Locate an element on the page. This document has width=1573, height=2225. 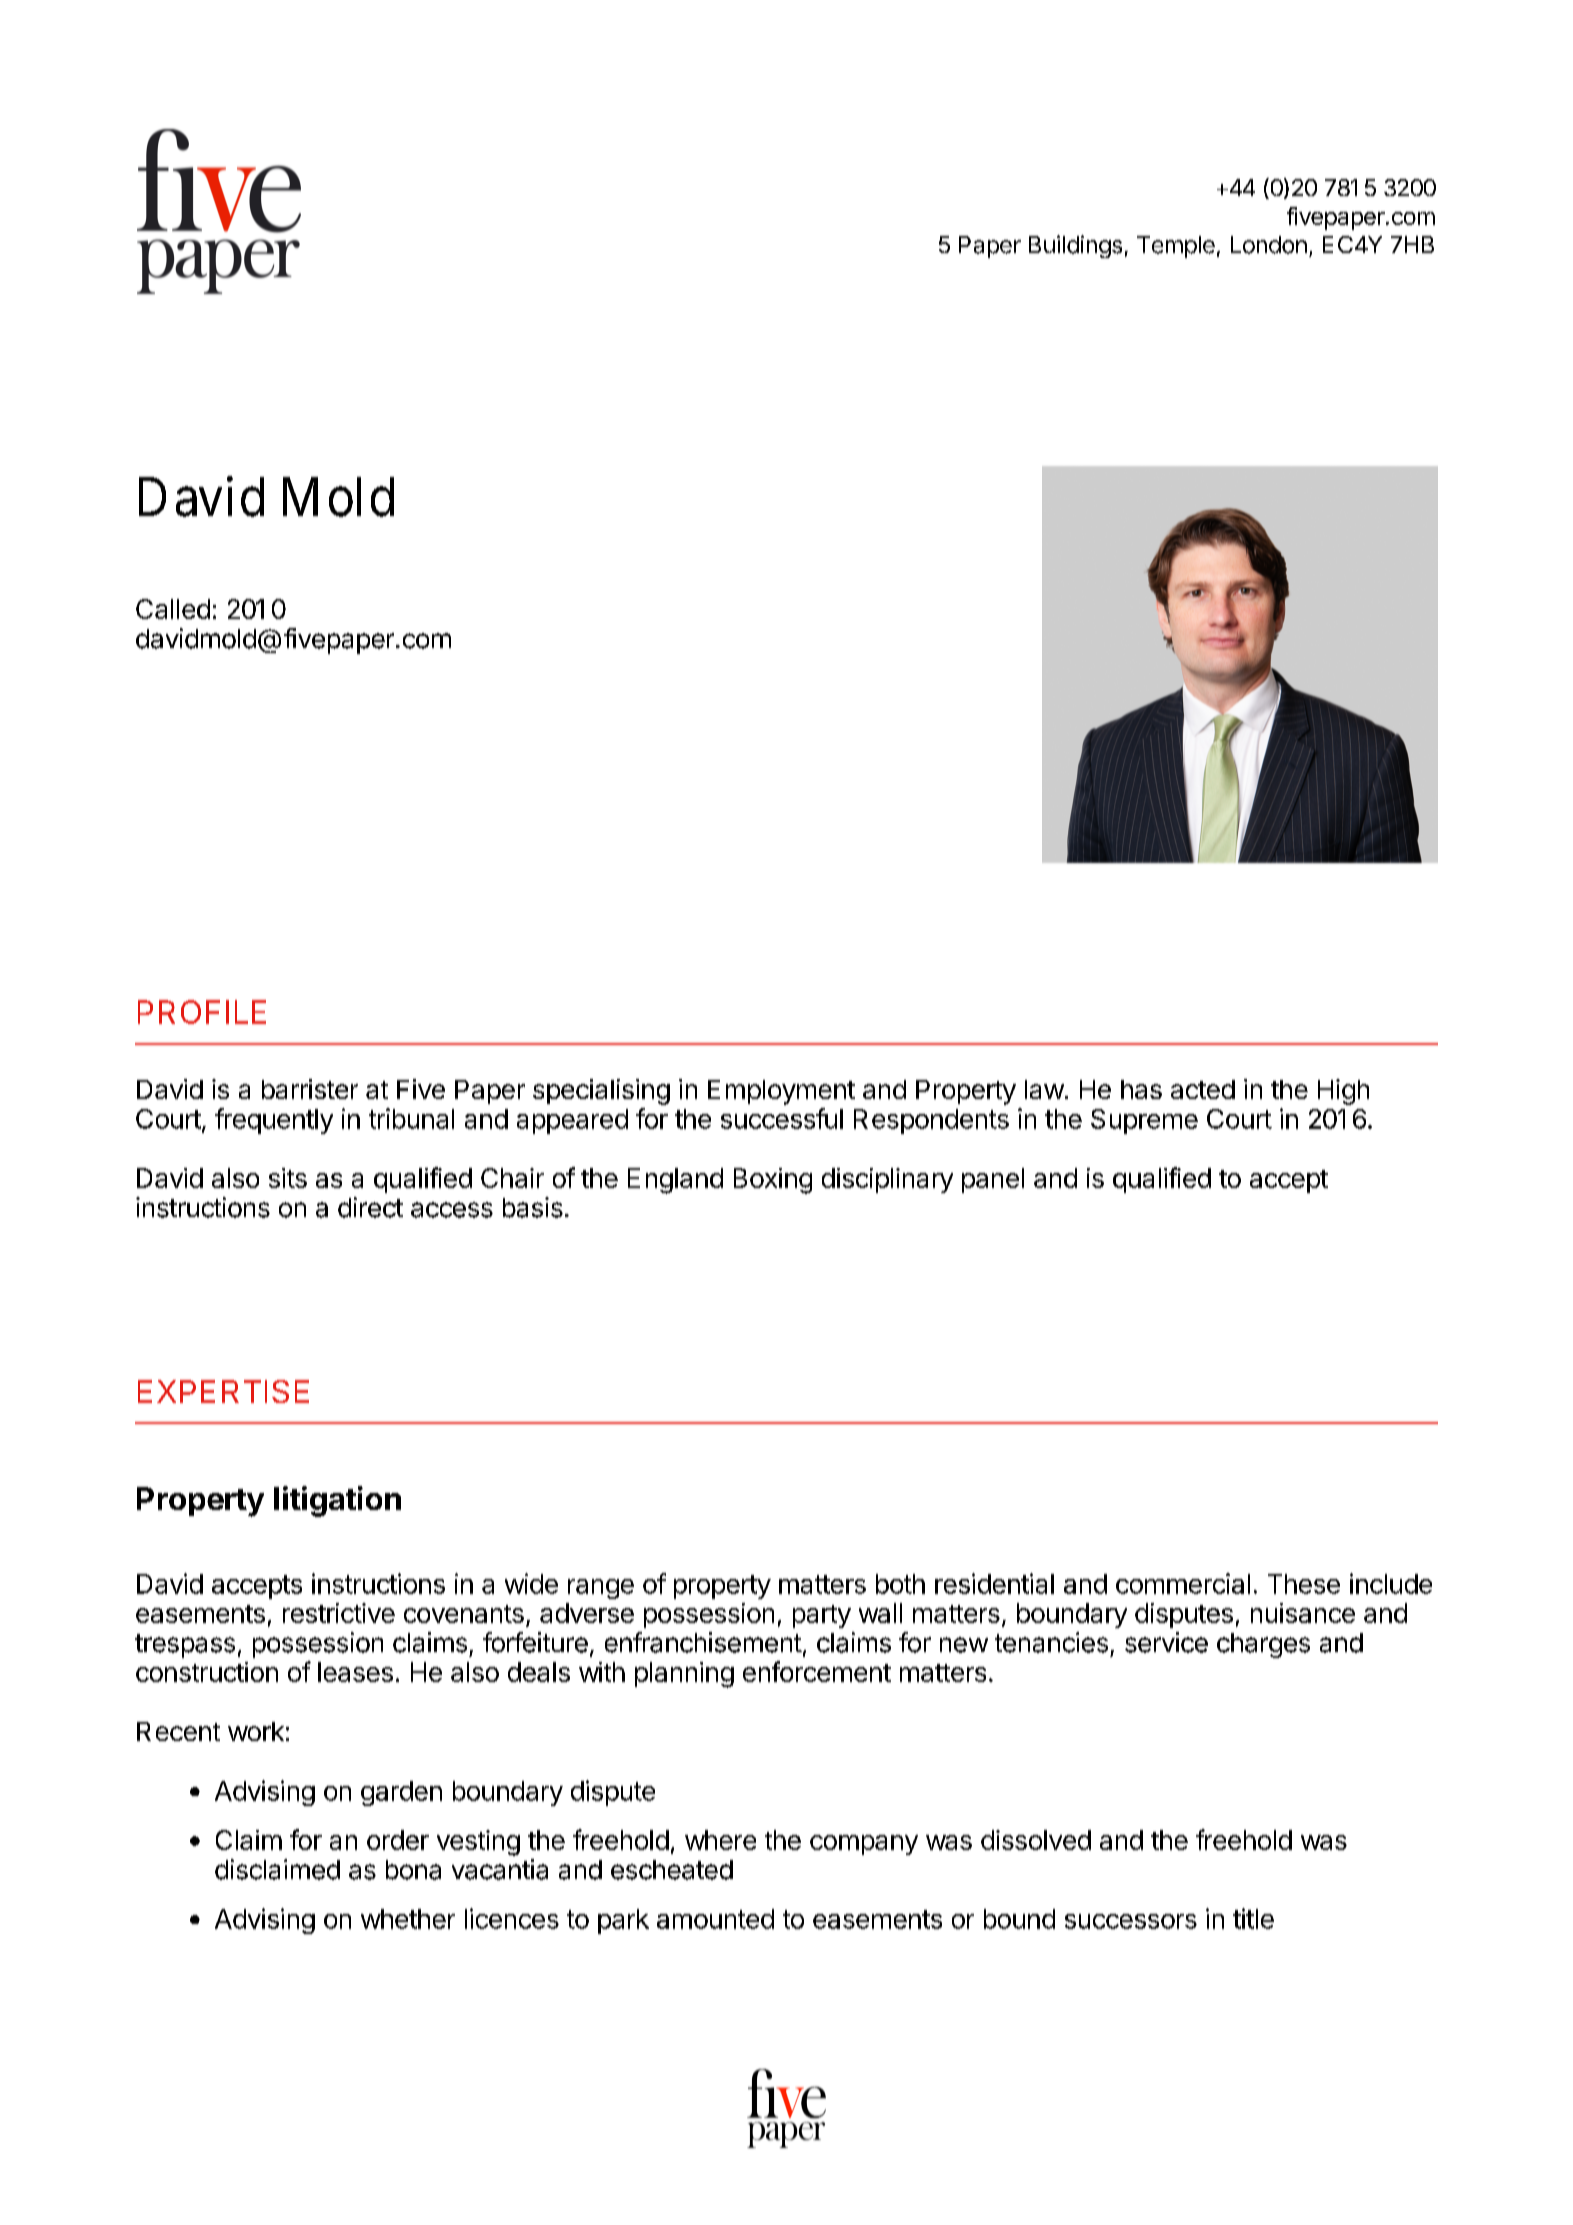
London is located at coordinates (1269, 245).
